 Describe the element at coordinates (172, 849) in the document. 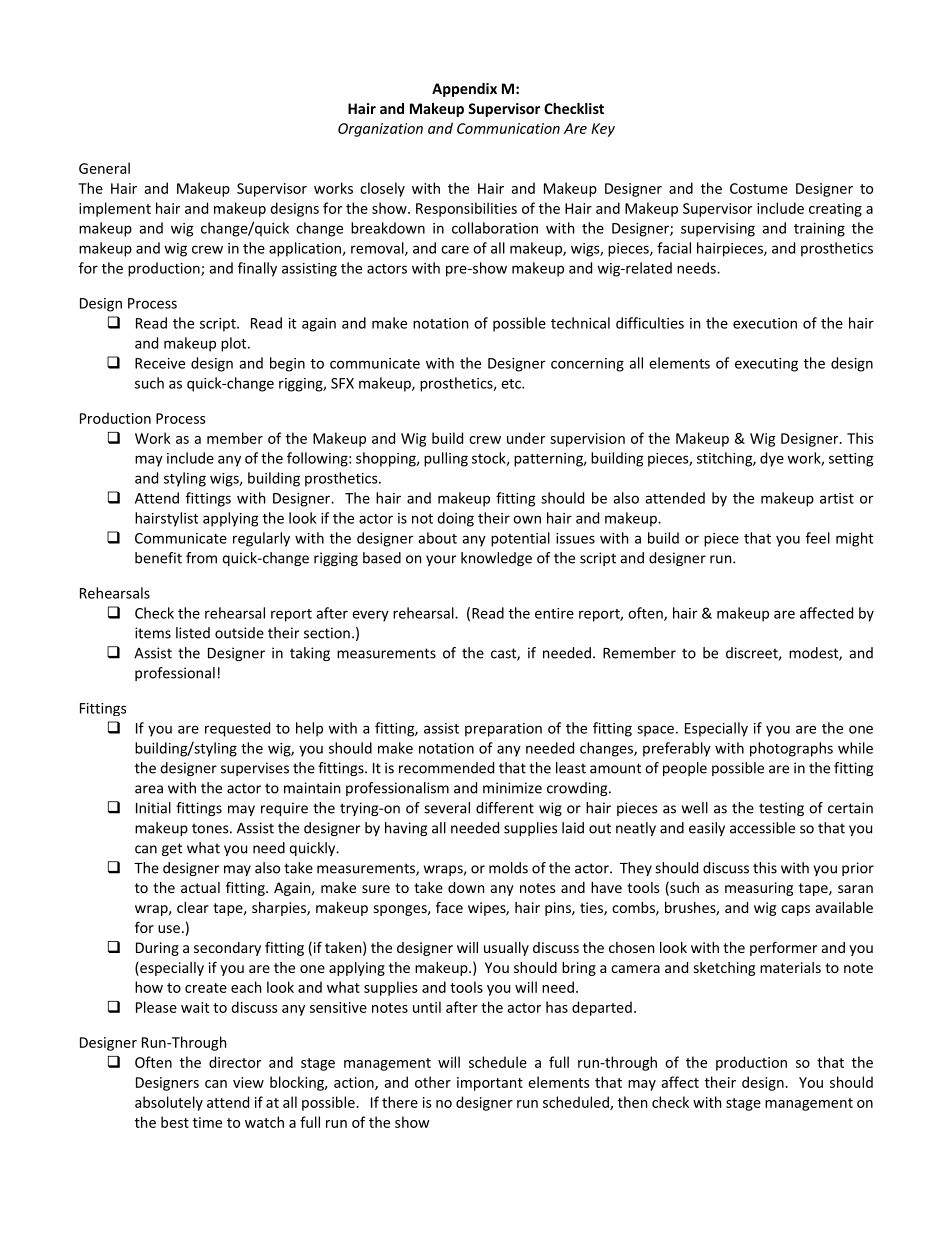

I see `get` at that location.
